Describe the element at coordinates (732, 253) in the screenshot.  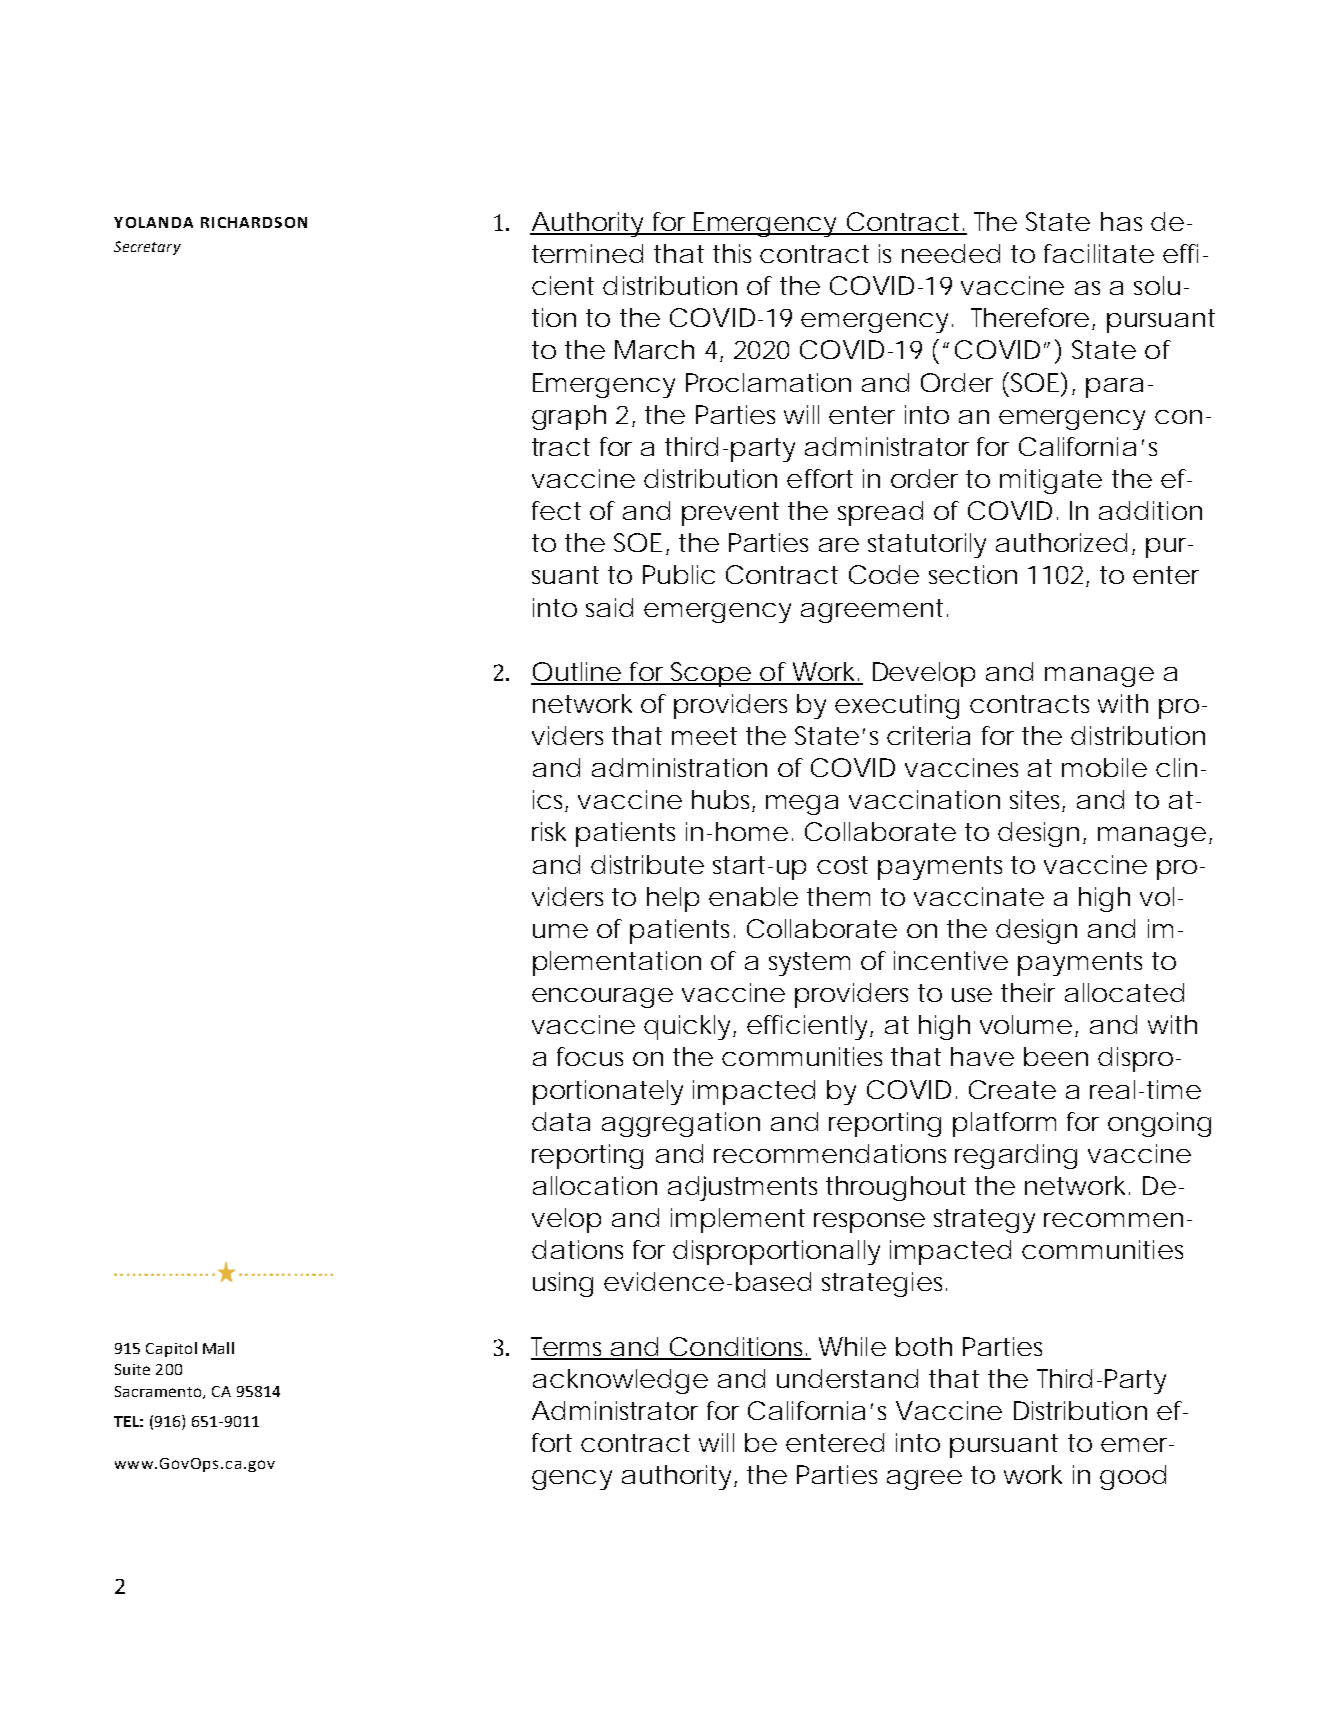
I see `this` at that location.
